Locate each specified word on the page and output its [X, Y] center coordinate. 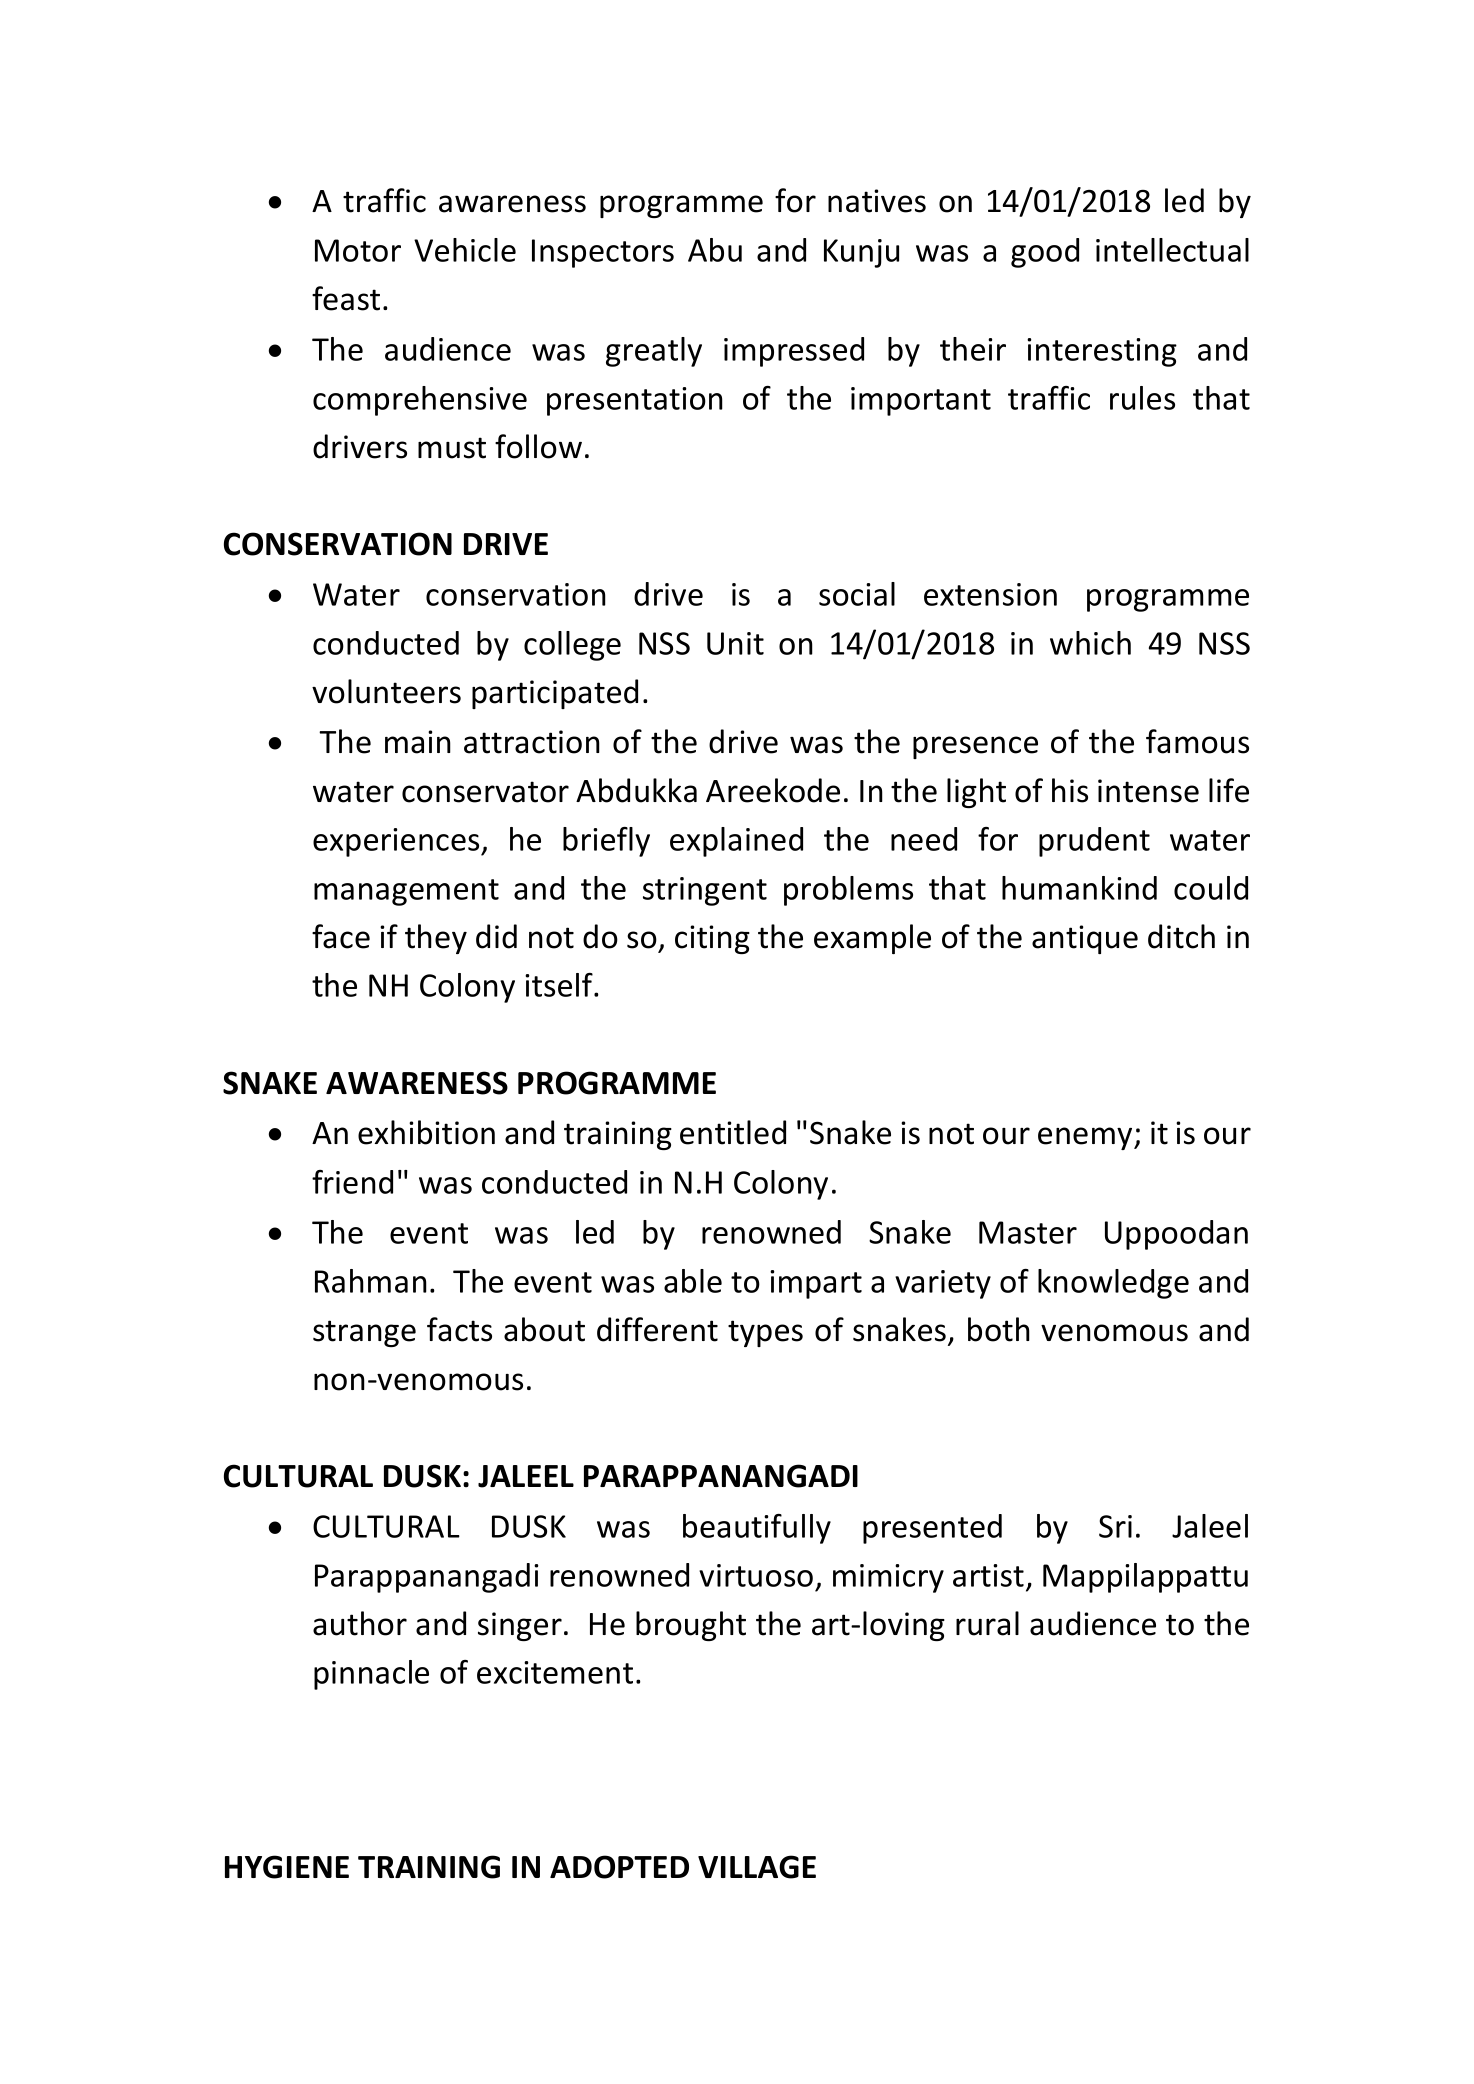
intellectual [1172, 250]
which [1090, 643]
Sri [1115, 1526]
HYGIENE [287, 1867]
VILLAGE [757, 1867]
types [765, 1333]
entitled [733, 1132]
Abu [715, 250]
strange [364, 1333]
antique [1085, 939]
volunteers [386, 691]
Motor [358, 250]
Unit [735, 643]
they [436, 939]
